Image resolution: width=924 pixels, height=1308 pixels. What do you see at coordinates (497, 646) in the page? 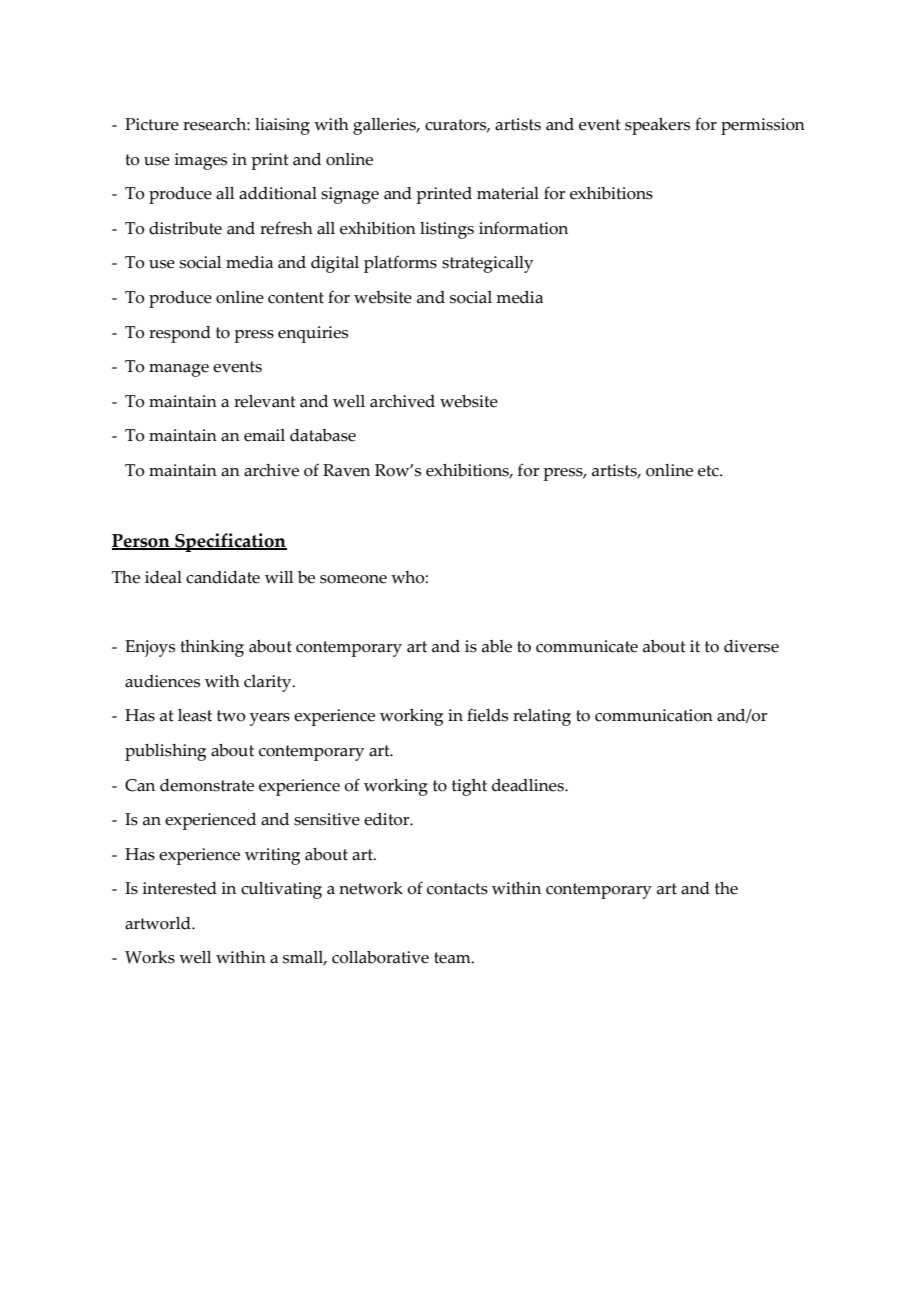
I see `able` at bounding box center [497, 646].
